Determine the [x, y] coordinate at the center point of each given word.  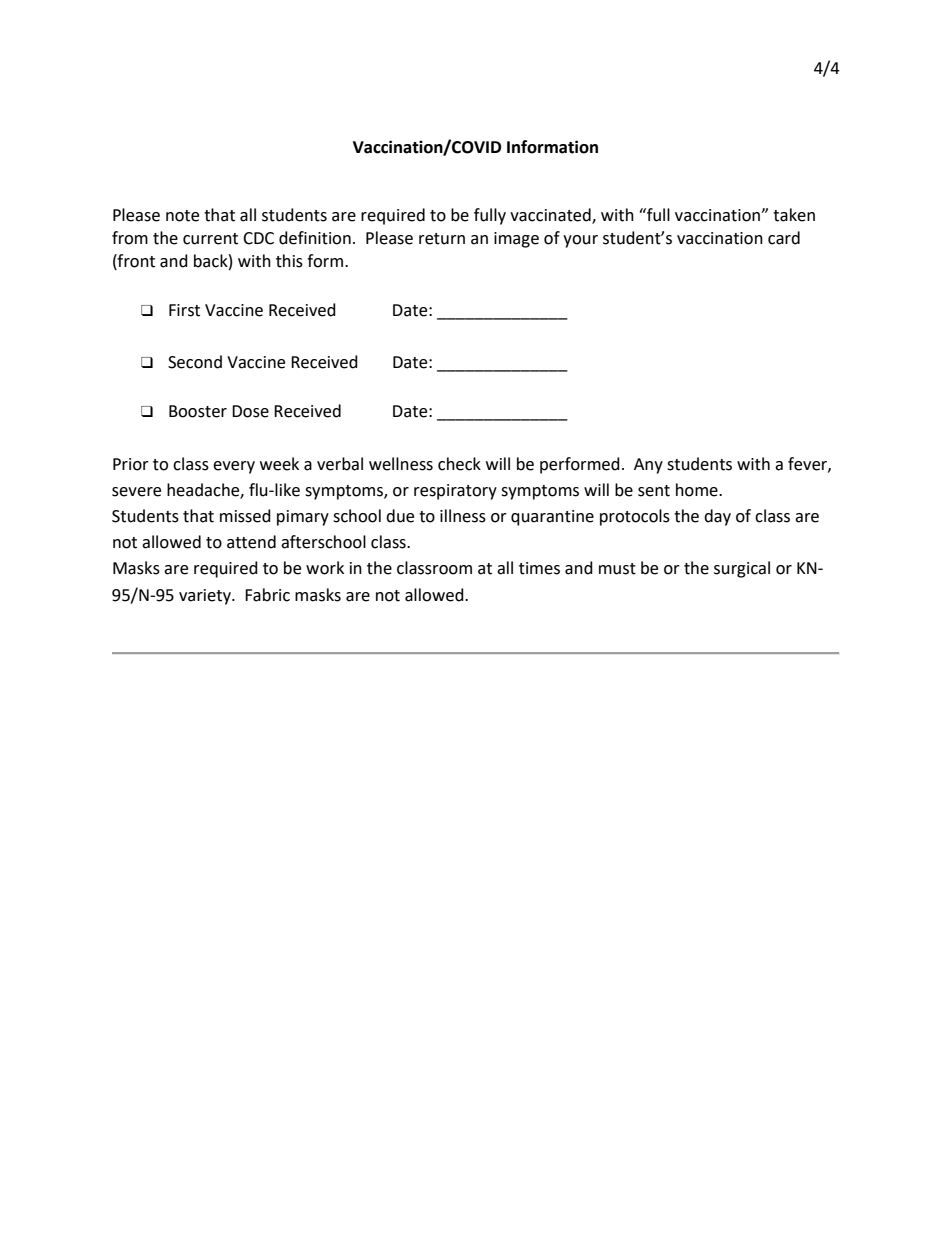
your [580, 241]
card [784, 238]
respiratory [455, 492]
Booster [198, 411]
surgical [742, 569]
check [459, 464]
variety [206, 597]
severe [136, 492]
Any [648, 466]
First [184, 310]
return [442, 239]
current [210, 239]
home [698, 490]
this [289, 261]
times [539, 568]
